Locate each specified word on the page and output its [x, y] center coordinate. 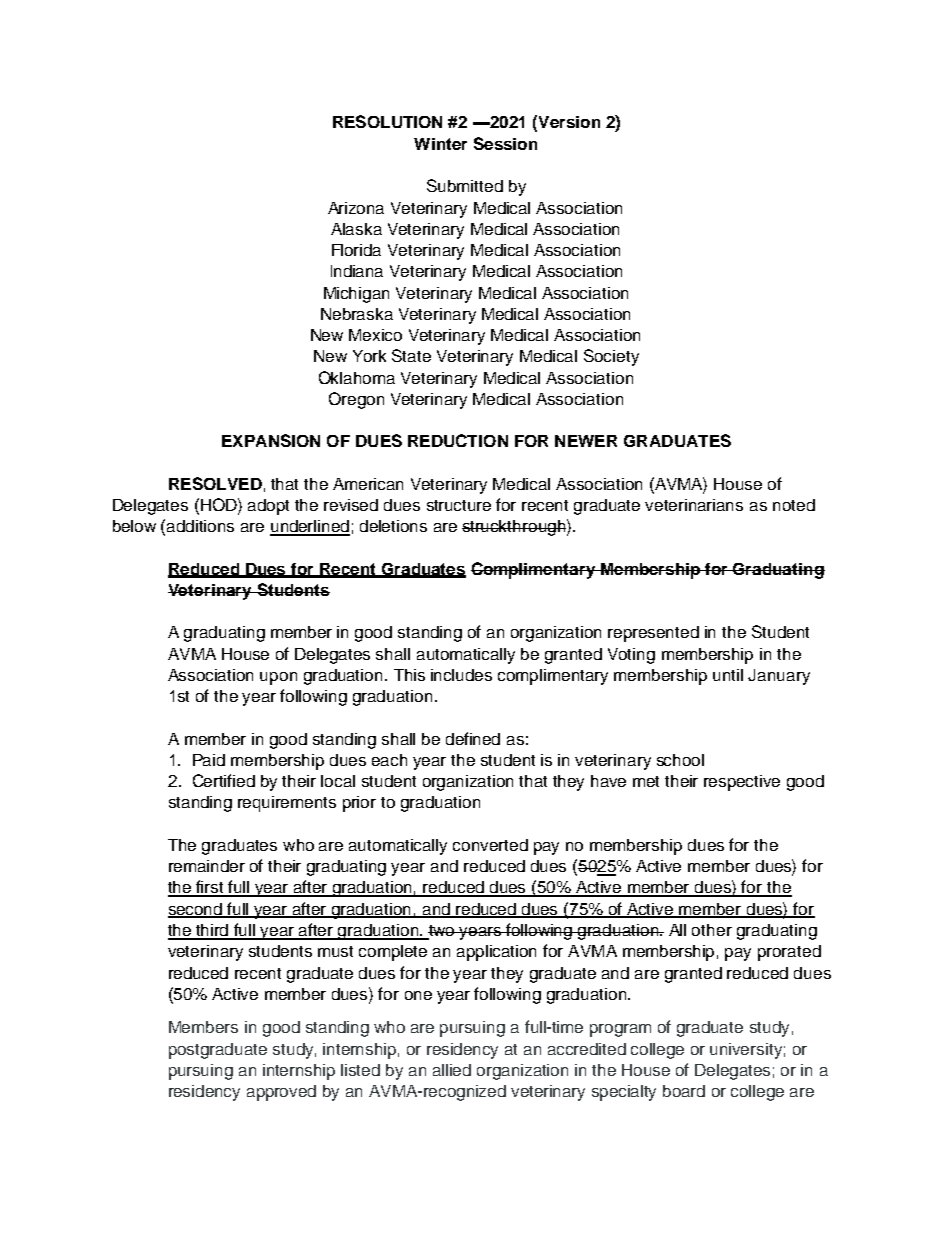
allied [452, 1070]
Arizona [356, 208]
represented [653, 634]
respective [742, 783]
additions [200, 526]
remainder [207, 866]
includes [461, 675]
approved [281, 1093]
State [411, 355]
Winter [440, 144]
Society [611, 357]
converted [490, 845]
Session [505, 143]
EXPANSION [271, 440]
